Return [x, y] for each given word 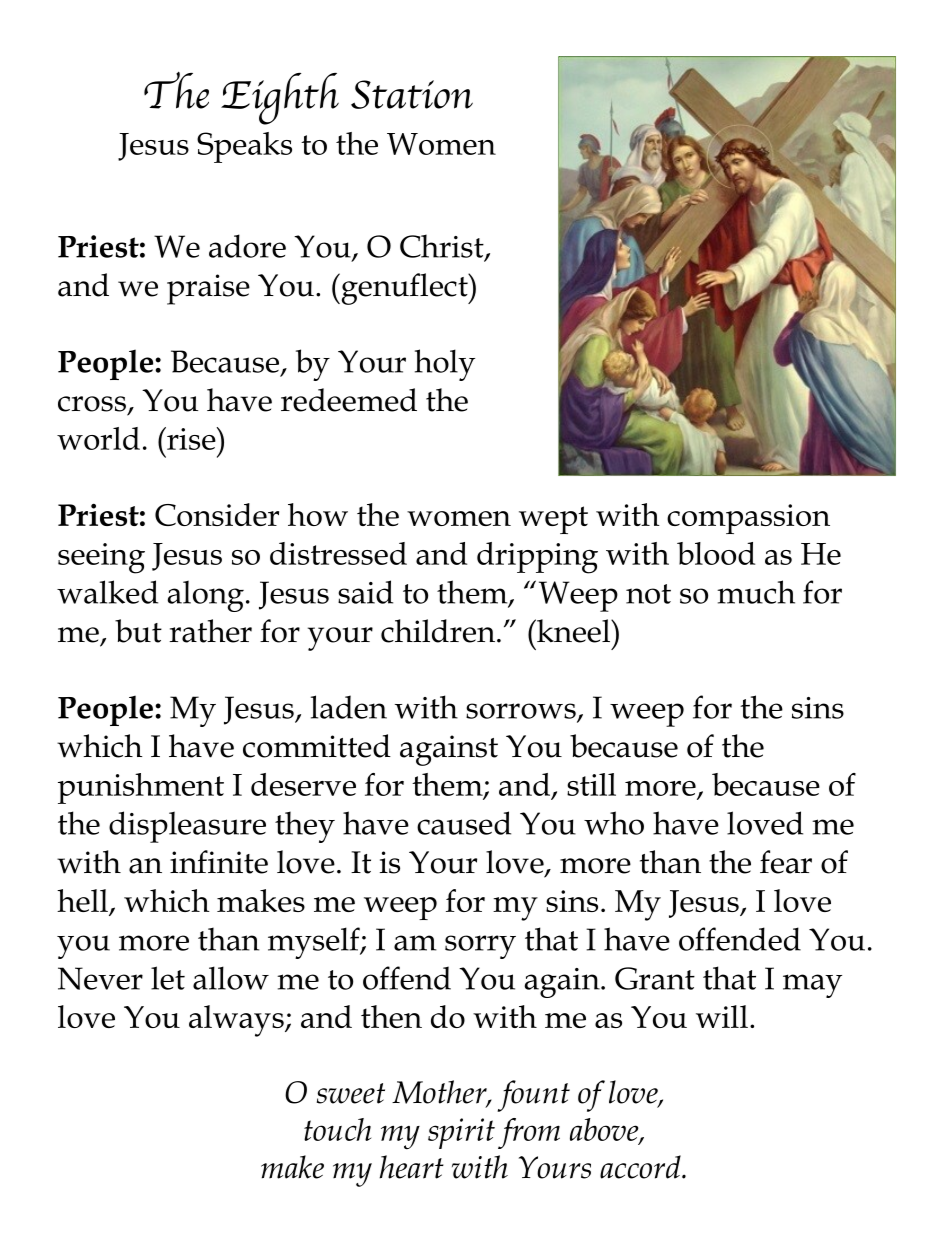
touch [337, 1129]
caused [464, 823]
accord [641, 1167]
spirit [461, 1133]
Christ [443, 247]
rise [191, 438]
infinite [219, 862]
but [138, 631]
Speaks [244, 147]
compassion [748, 519]
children [438, 631]
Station [412, 94]
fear [786, 862]
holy [445, 365]
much [756, 592]
